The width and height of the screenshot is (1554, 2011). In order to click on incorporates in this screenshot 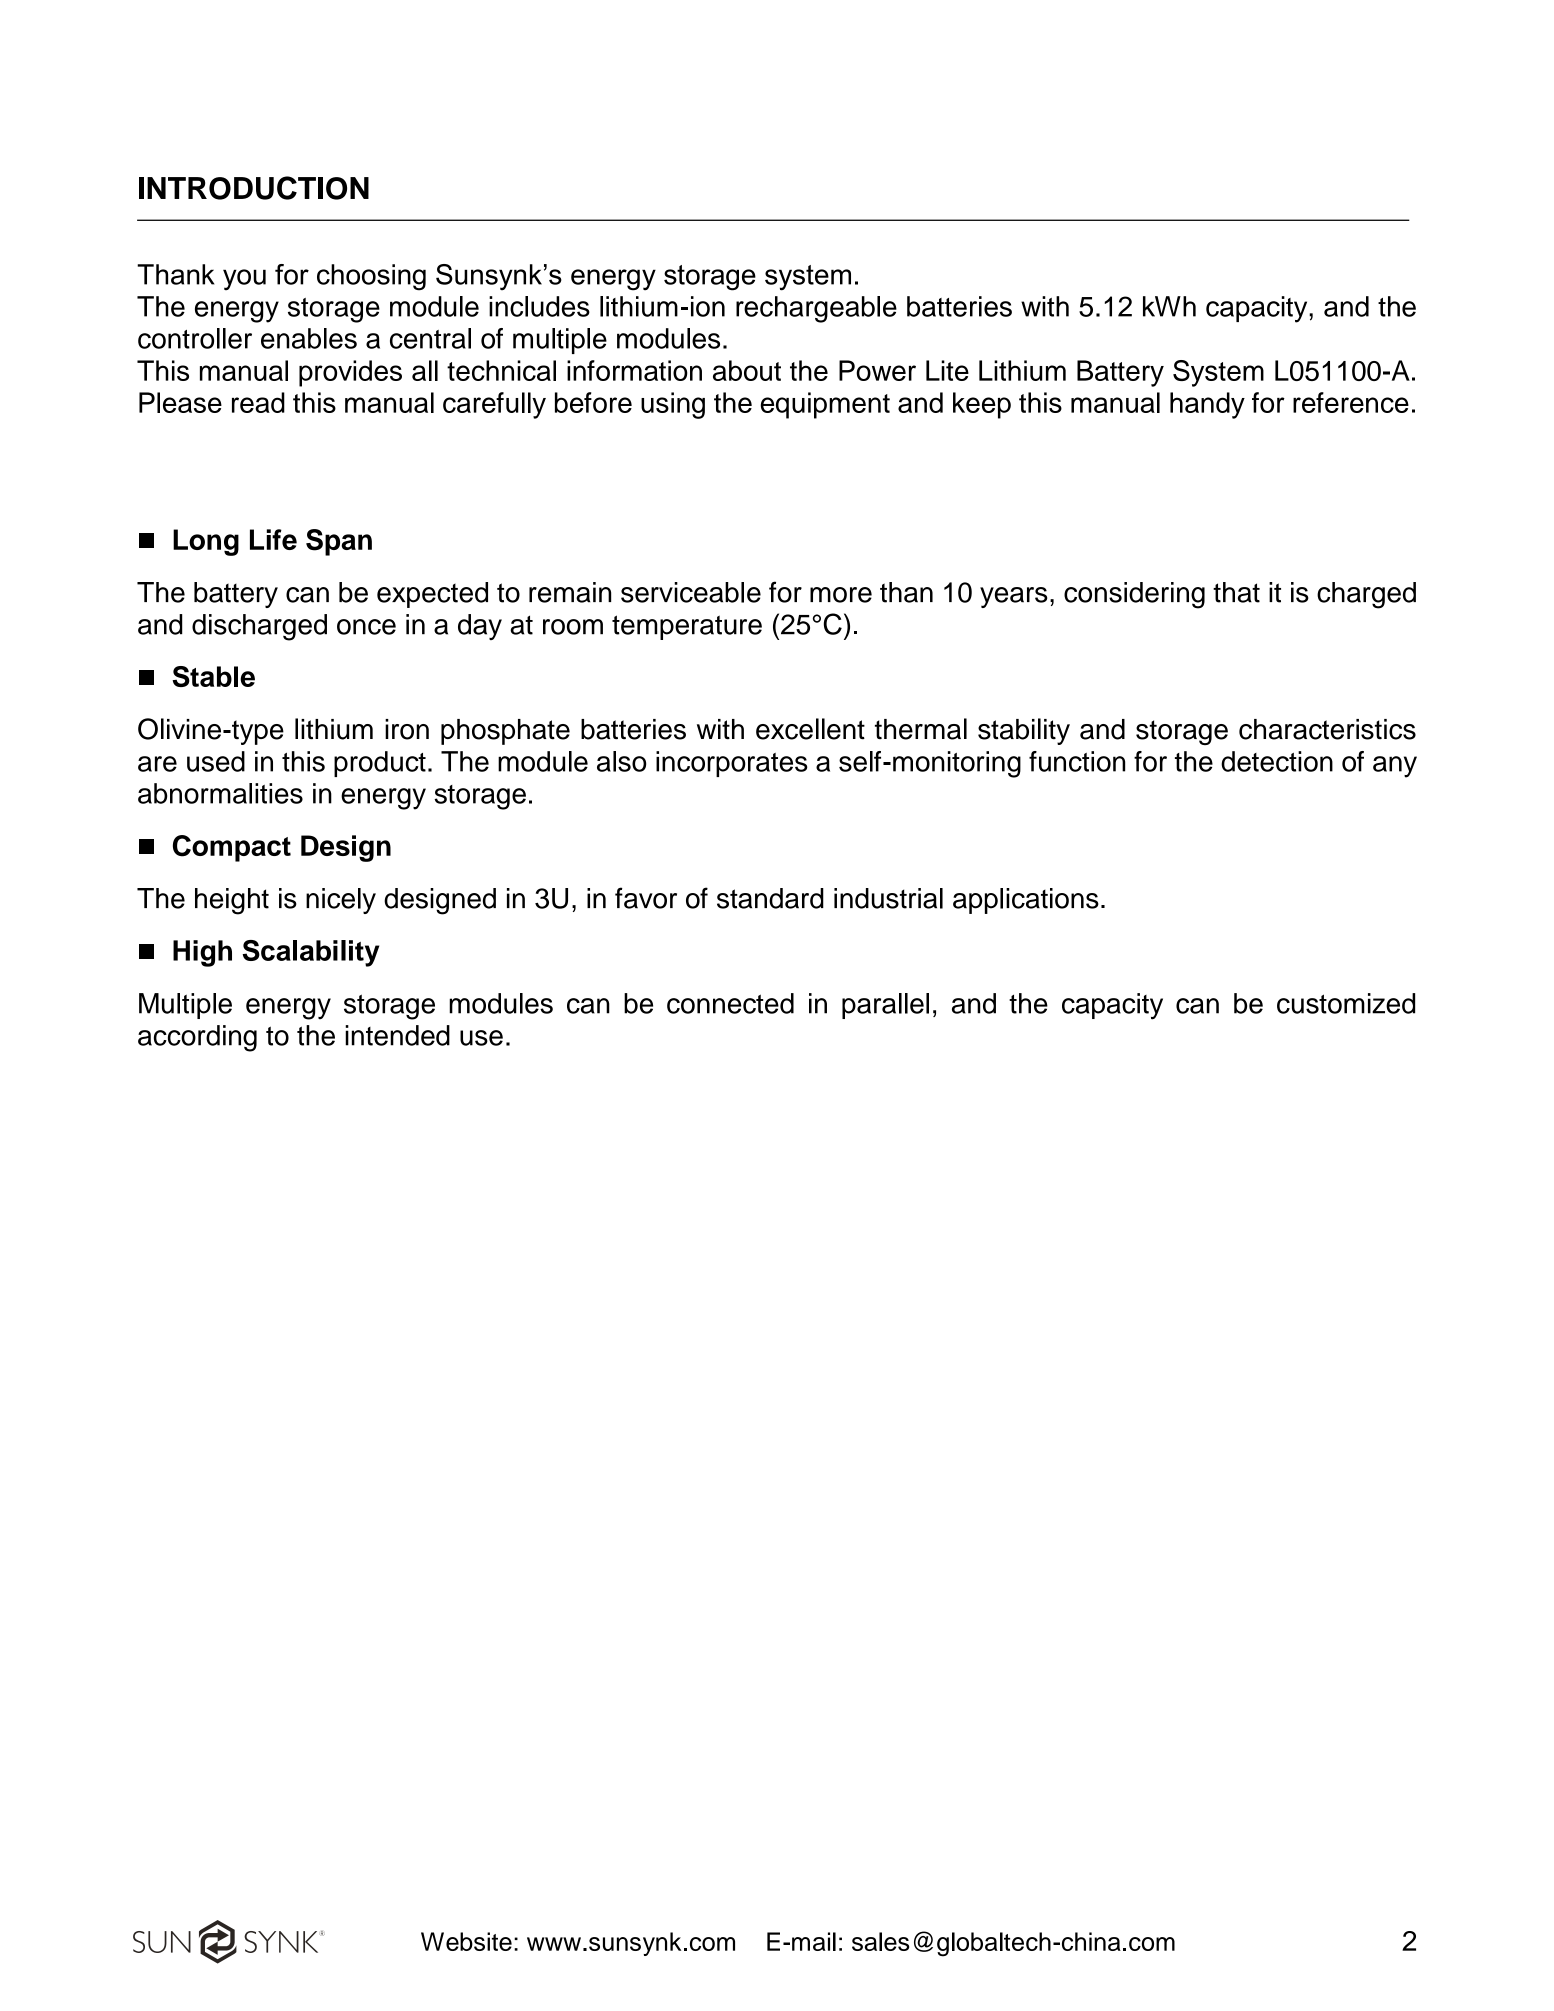, I will do `click(732, 764)`.
